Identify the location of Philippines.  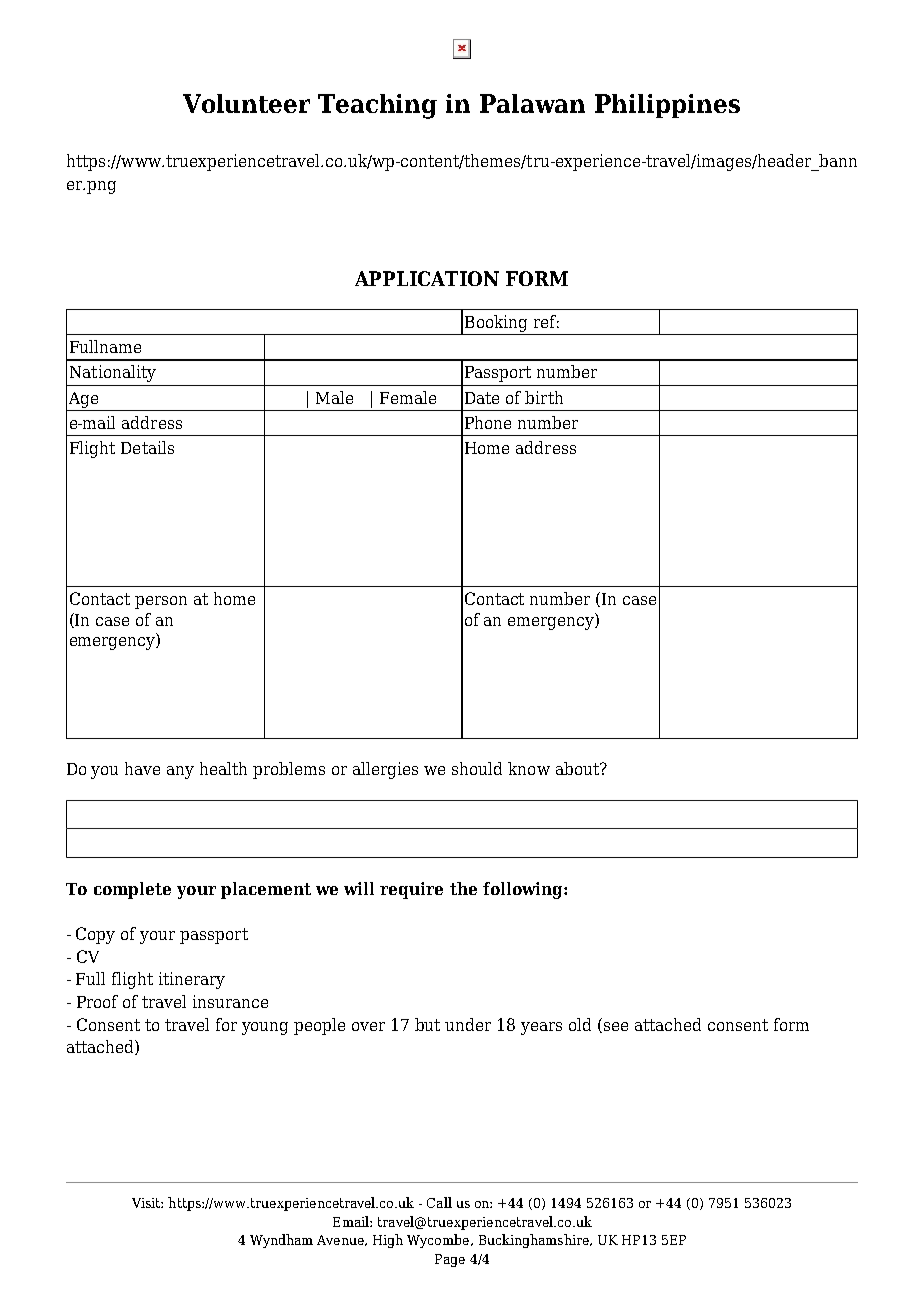
(667, 106).
